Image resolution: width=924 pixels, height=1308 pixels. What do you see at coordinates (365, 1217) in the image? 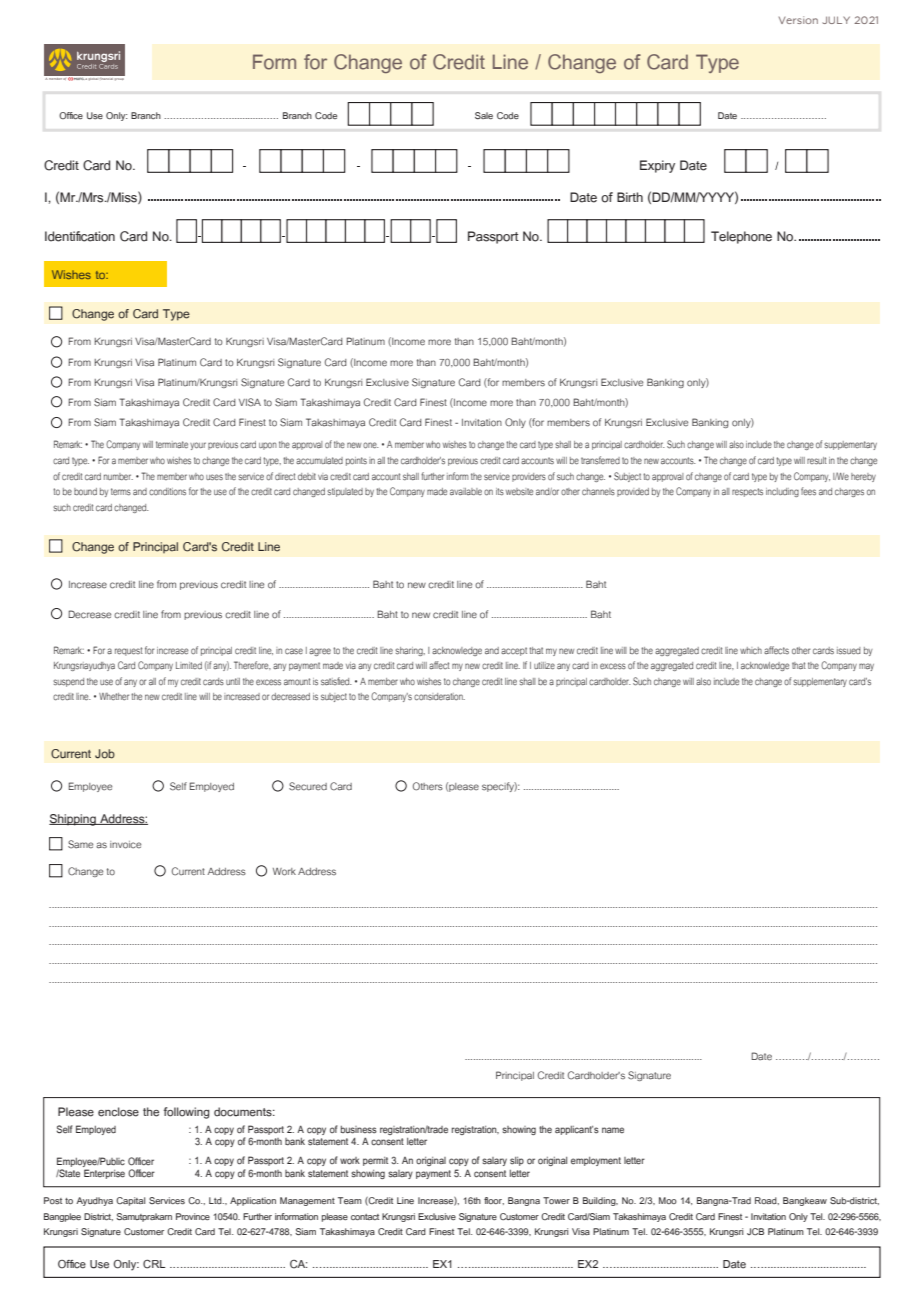
I see `contact` at bounding box center [365, 1217].
